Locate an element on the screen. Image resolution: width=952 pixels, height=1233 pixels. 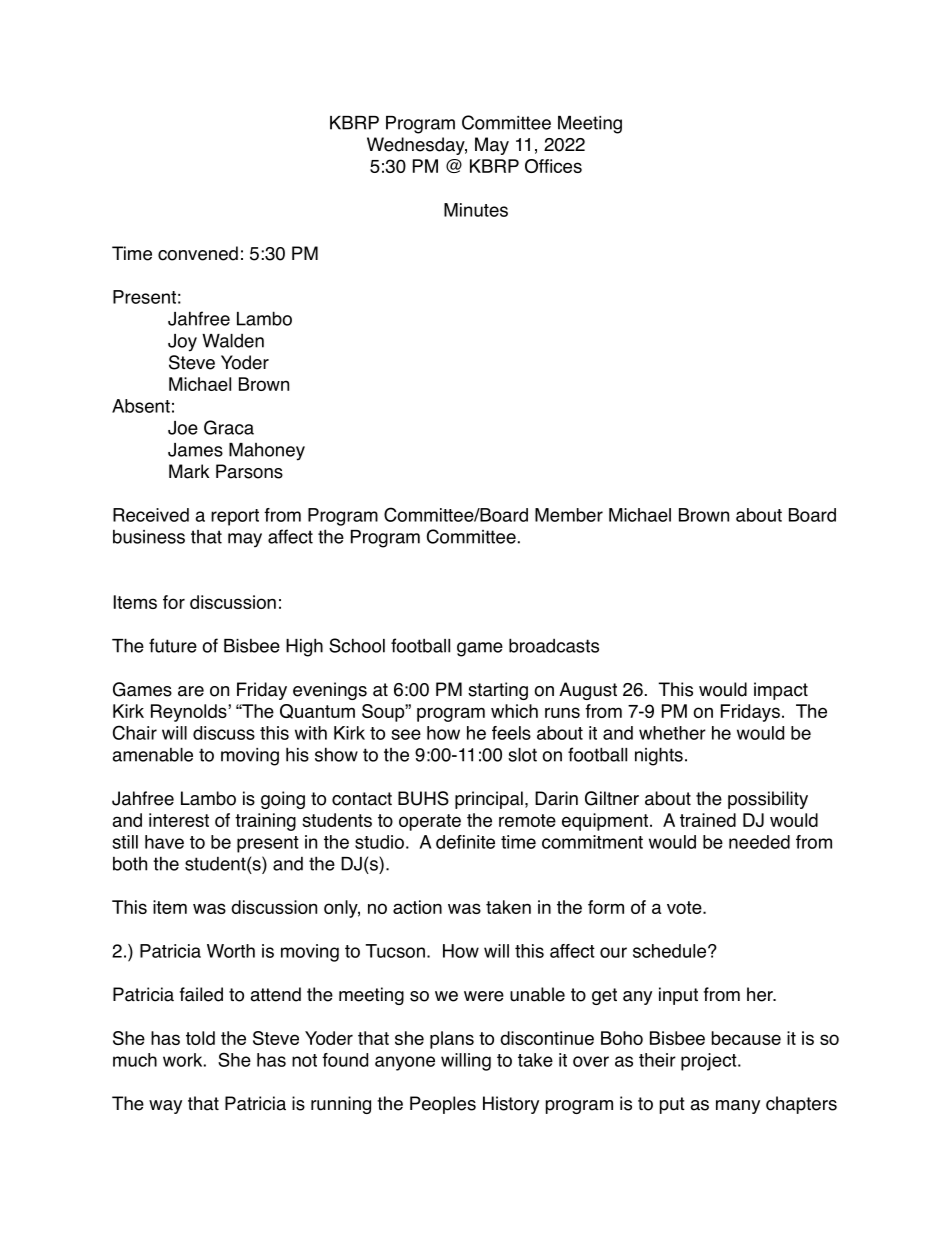
convened is located at coordinates (198, 253).
